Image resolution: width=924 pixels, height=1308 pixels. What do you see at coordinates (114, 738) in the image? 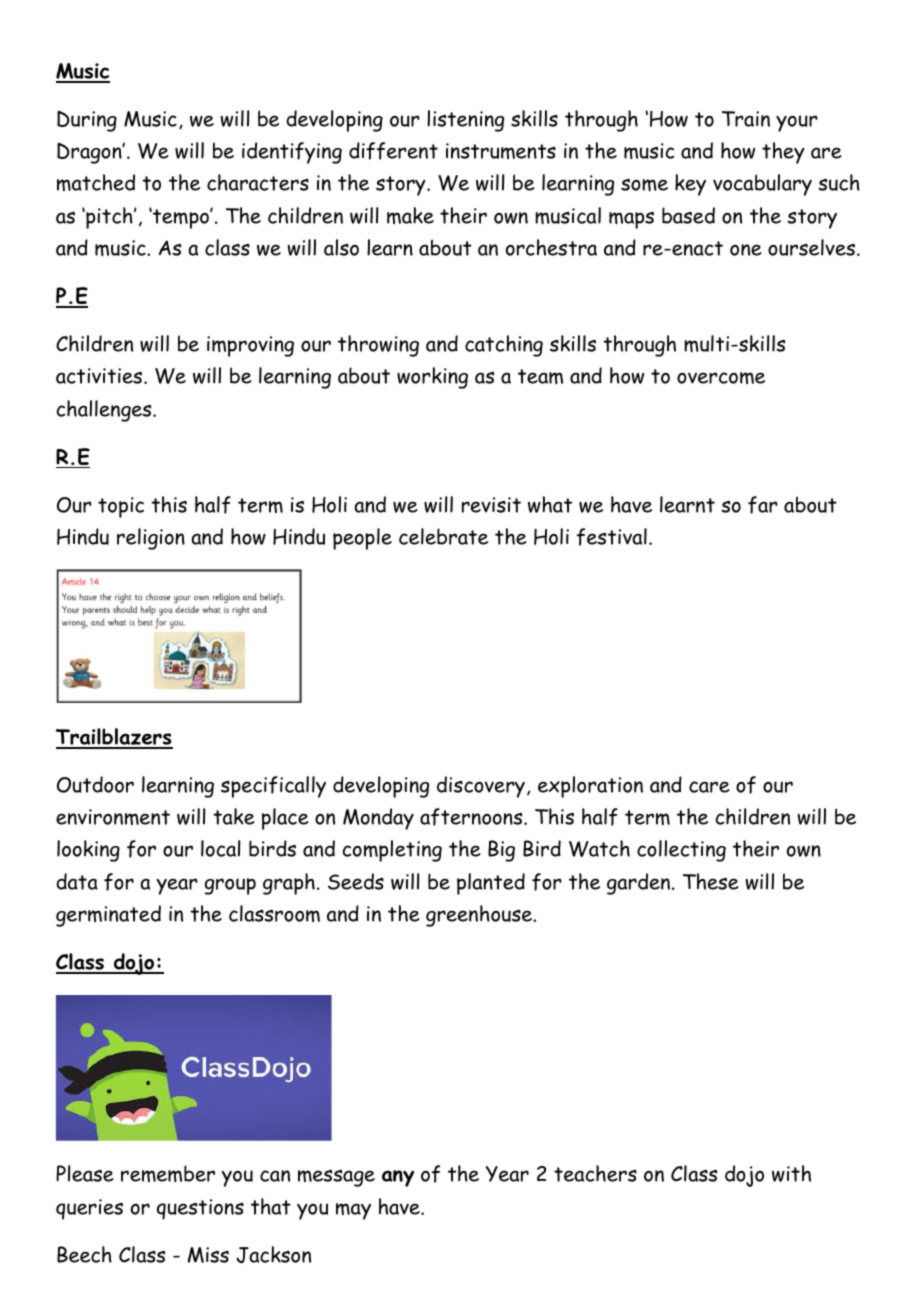
I see `Trailblazers` at bounding box center [114, 738].
